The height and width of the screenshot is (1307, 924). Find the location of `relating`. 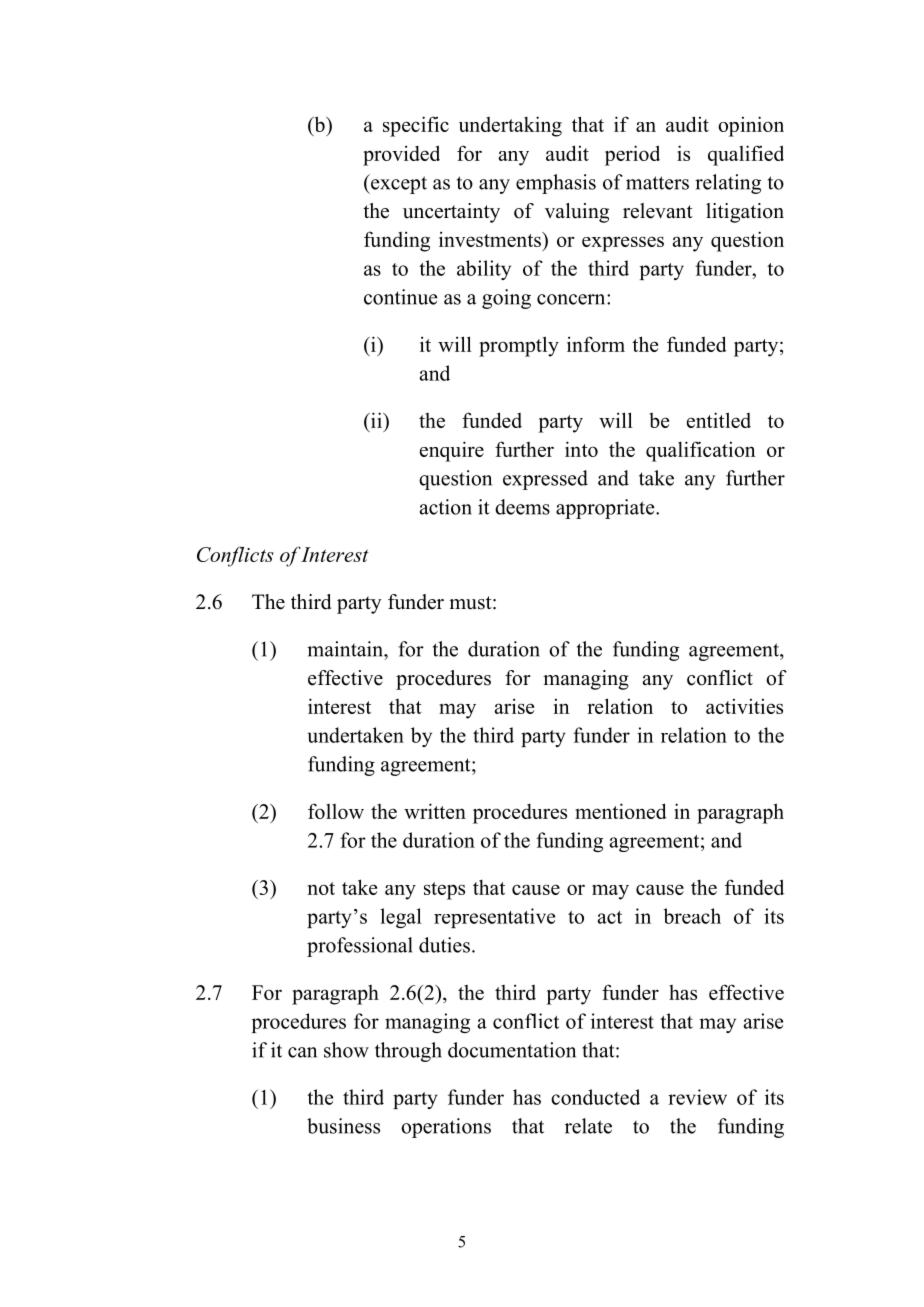

relating is located at coordinates (728, 184).
